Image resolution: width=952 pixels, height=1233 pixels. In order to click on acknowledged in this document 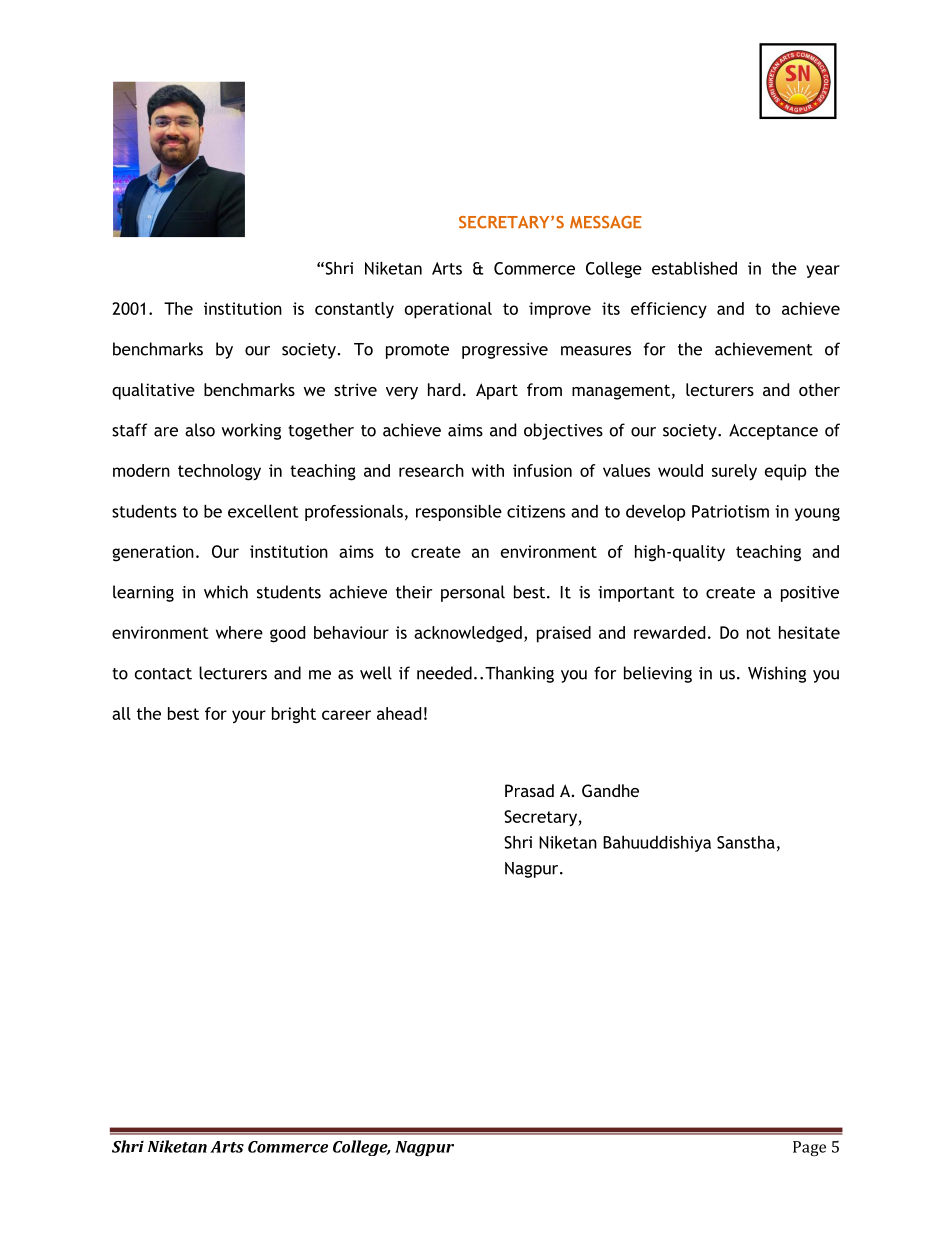, I will do `click(468, 634)`.
